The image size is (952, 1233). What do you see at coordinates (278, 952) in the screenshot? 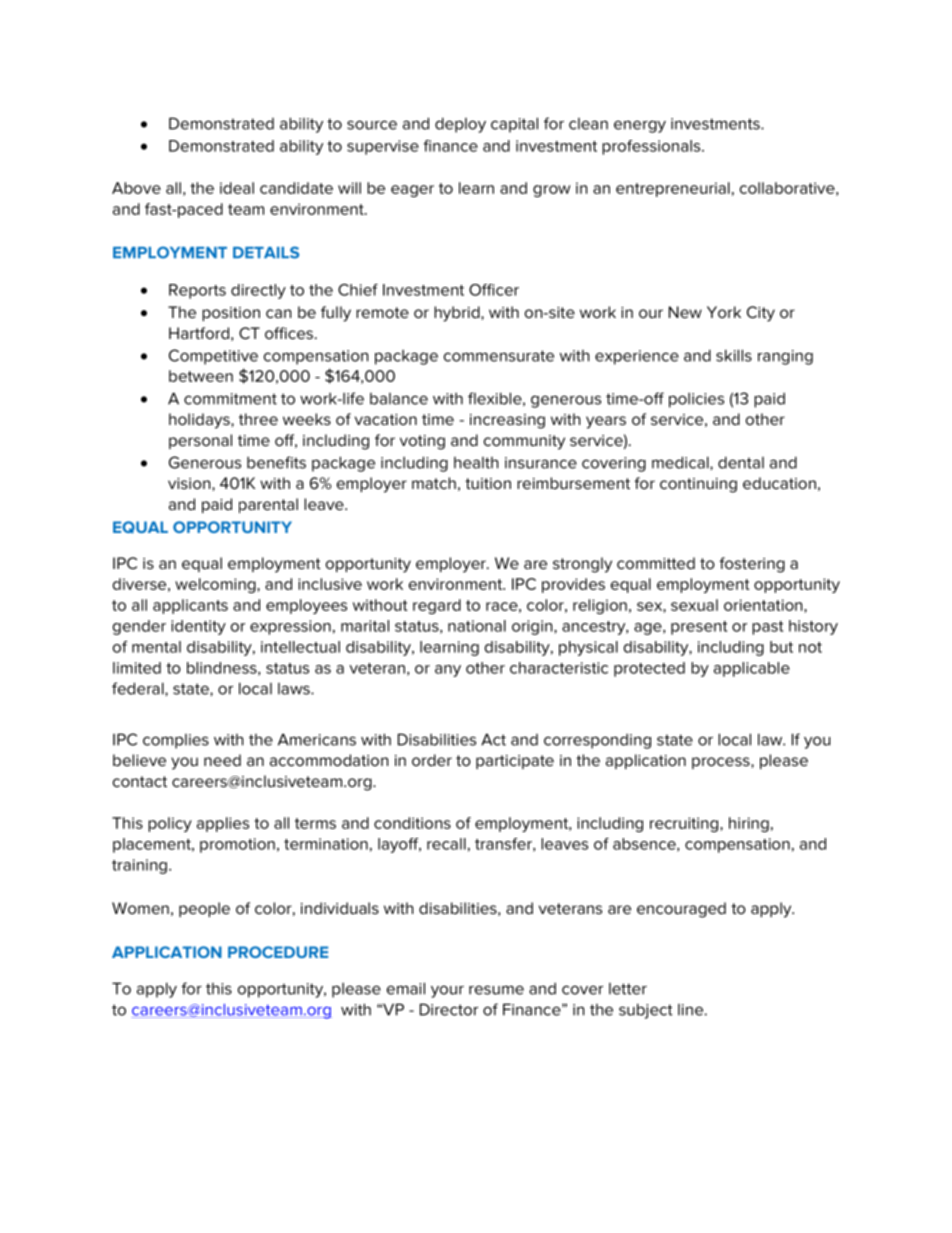
I see `PROCEDURE` at bounding box center [278, 952].
